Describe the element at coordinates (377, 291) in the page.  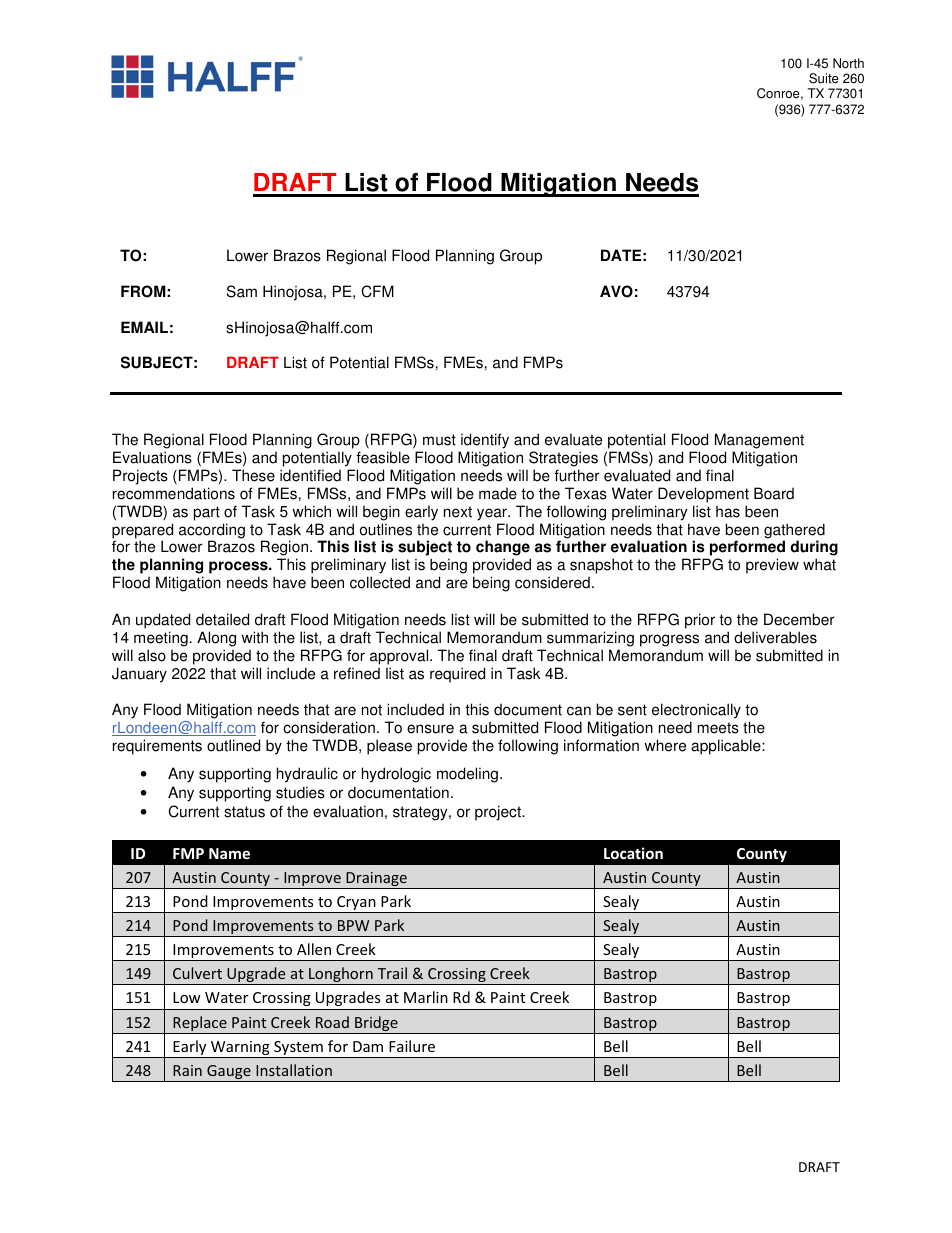
I see `CFM` at that location.
